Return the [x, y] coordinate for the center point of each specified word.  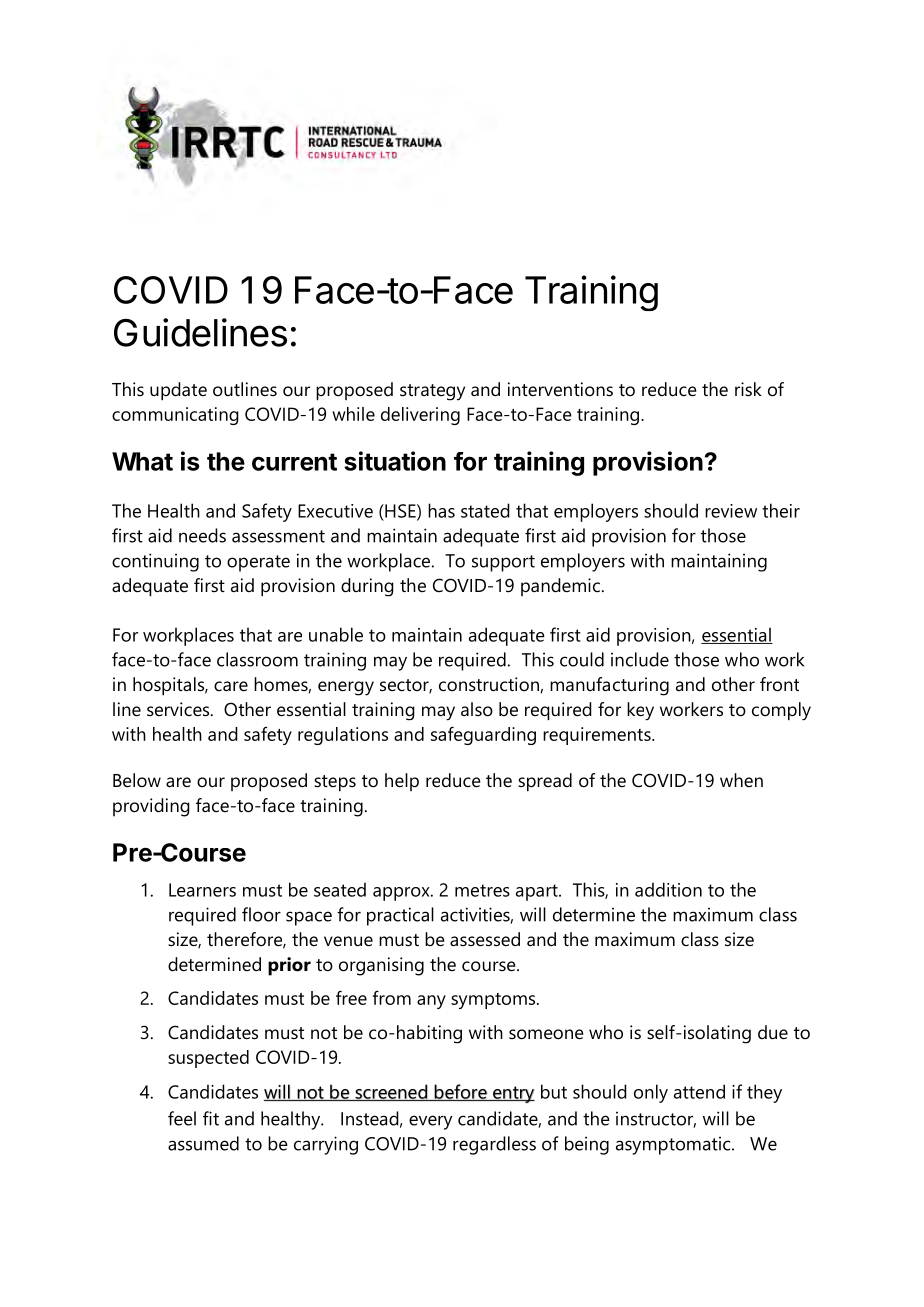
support [503, 563]
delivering [420, 416]
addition [668, 889]
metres [482, 890]
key [640, 711]
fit [211, 1118]
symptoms [494, 1001]
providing [151, 807]
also [477, 709]
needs [202, 535]
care [231, 686]
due [773, 1032]
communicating [175, 416]
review [731, 511]
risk [748, 389]
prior [289, 966]
